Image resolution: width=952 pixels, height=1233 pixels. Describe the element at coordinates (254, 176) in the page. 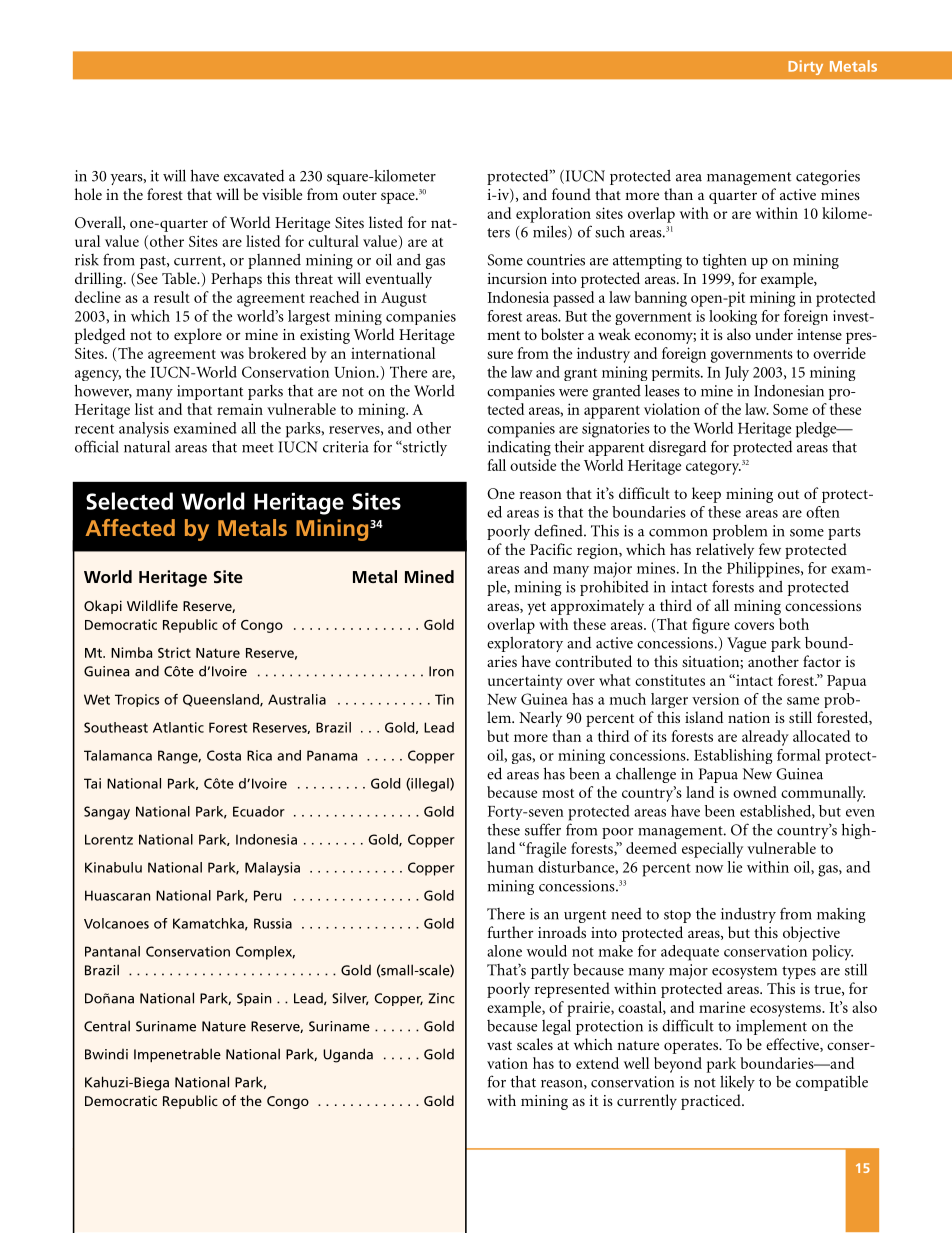

I see `excavated` at that location.
